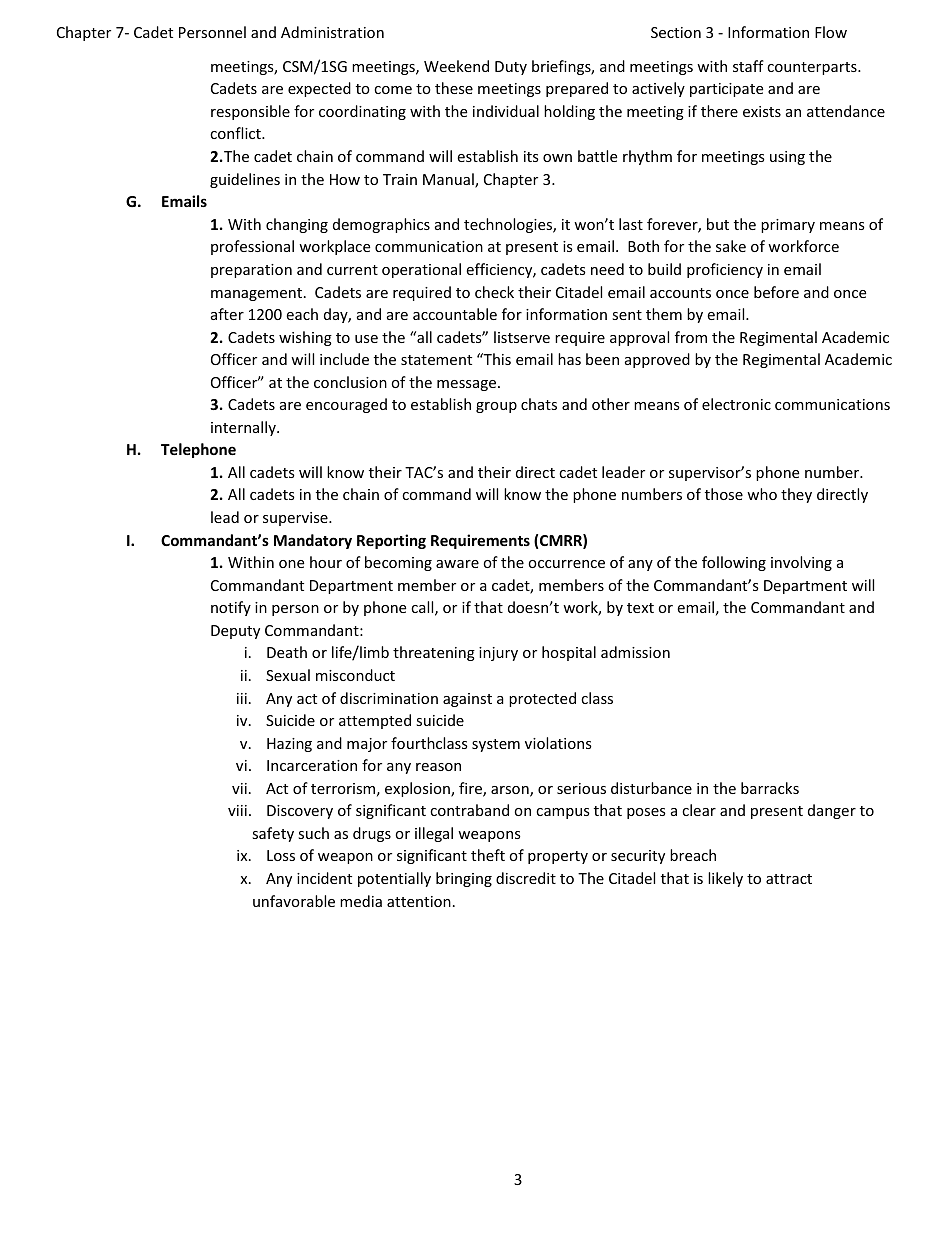 The height and width of the screenshot is (1233, 952). I want to click on supervise, so click(296, 519).
